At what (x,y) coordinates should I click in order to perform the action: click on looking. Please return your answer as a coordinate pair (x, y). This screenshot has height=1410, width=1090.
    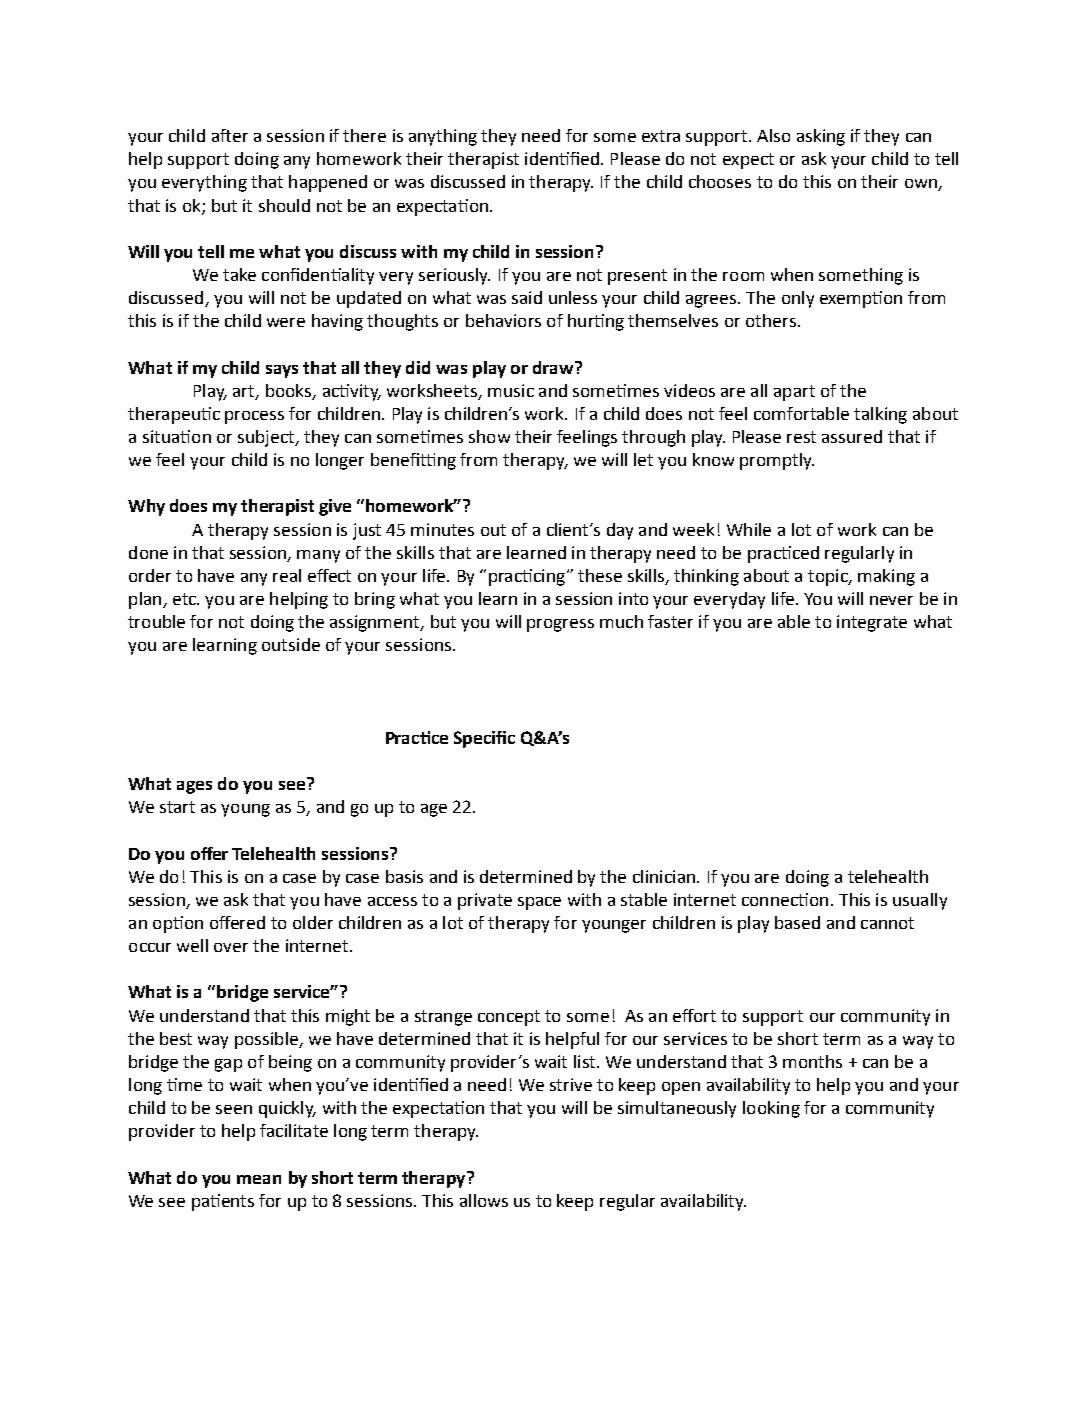
    Looking at the image, I should click on (771, 1109).
